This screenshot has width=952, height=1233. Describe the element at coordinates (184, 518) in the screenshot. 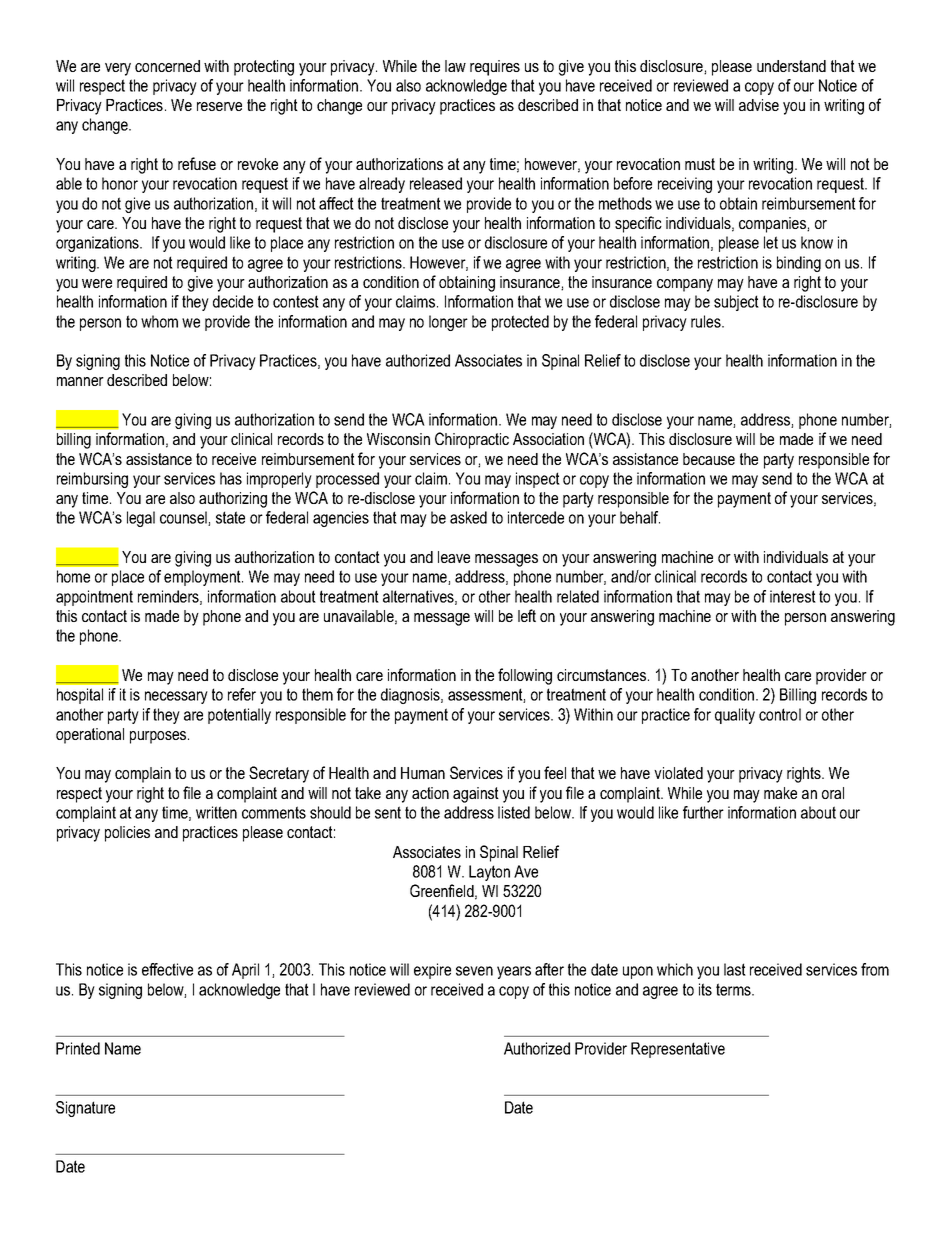

I see `counsel` at that location.
